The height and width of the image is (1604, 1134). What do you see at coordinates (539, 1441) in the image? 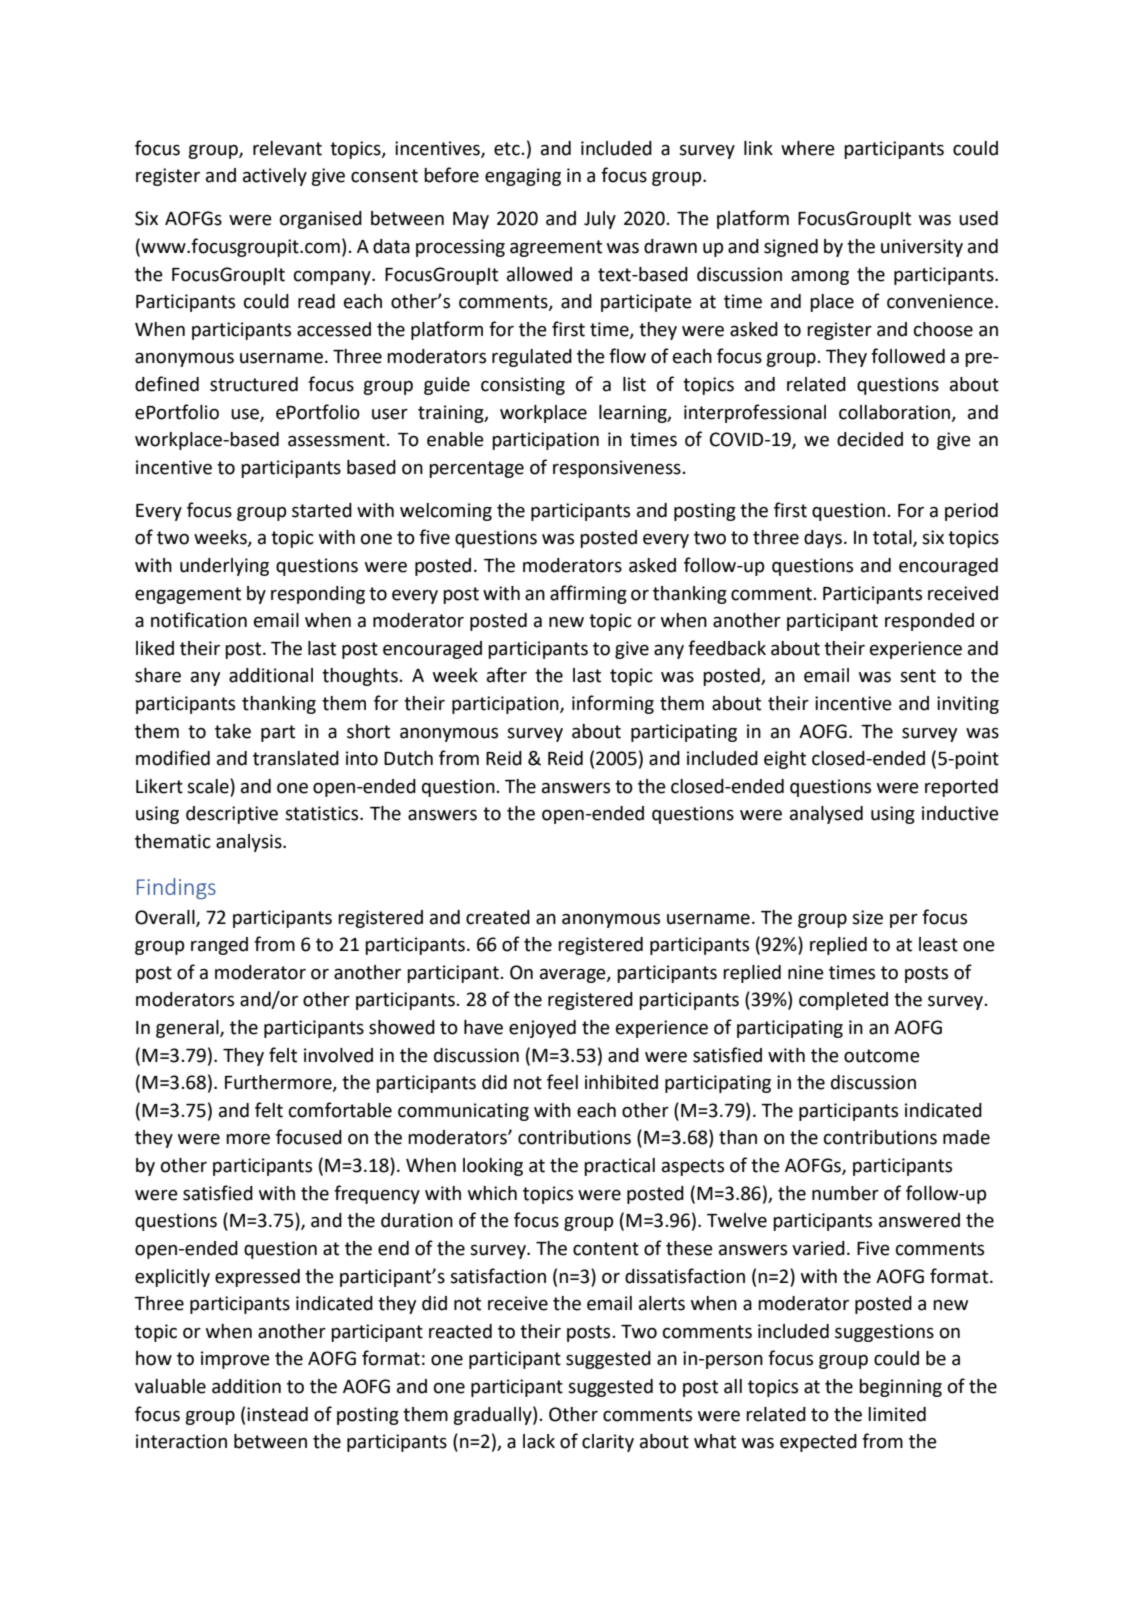
I see `lack` at bounding box center [539, 1441].
